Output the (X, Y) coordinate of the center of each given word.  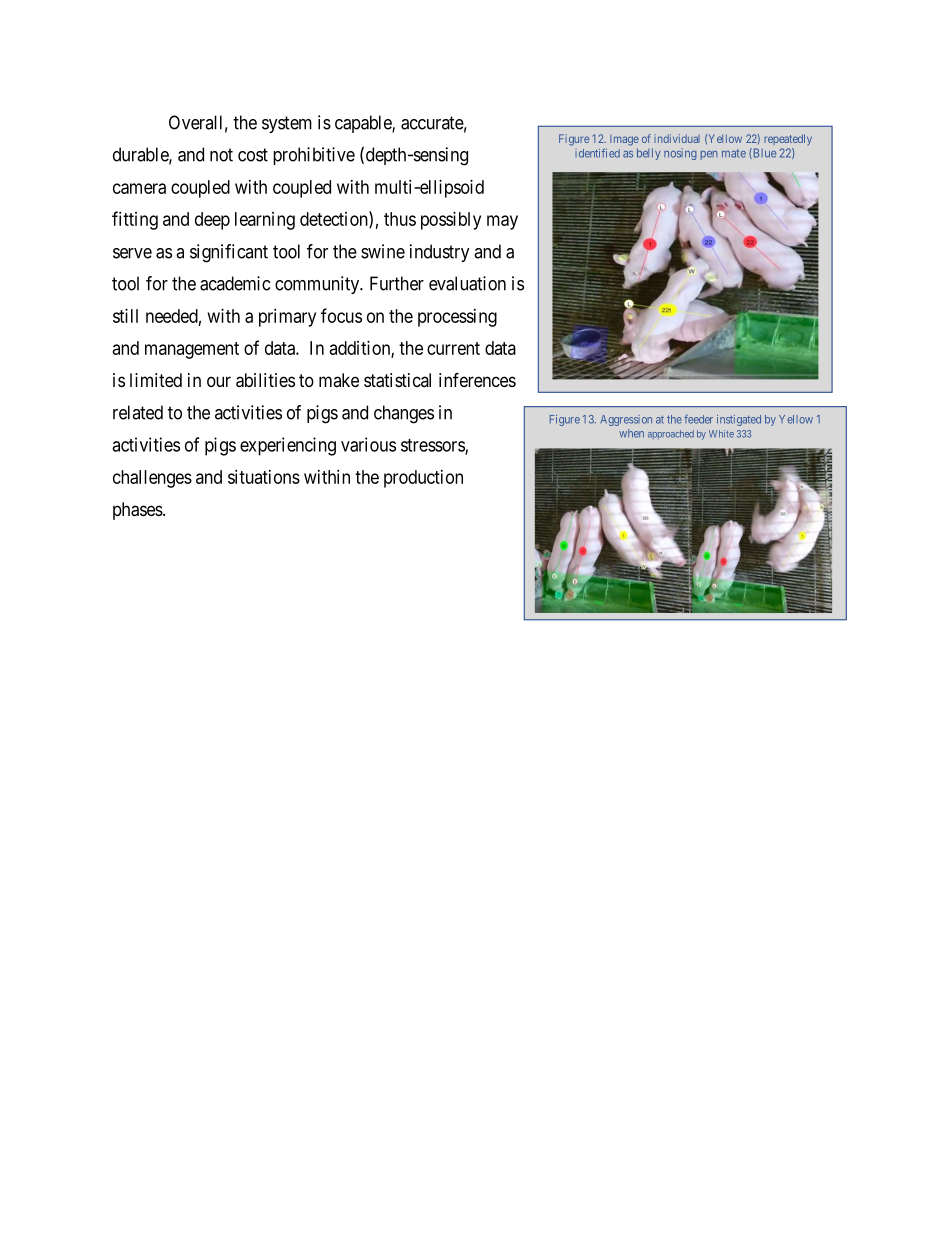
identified (597, 153)
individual (677, 138)
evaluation (467, 283)
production (423, 479)
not (221, 155)
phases (138, 511)
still (125, 316)
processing (457, 318)
